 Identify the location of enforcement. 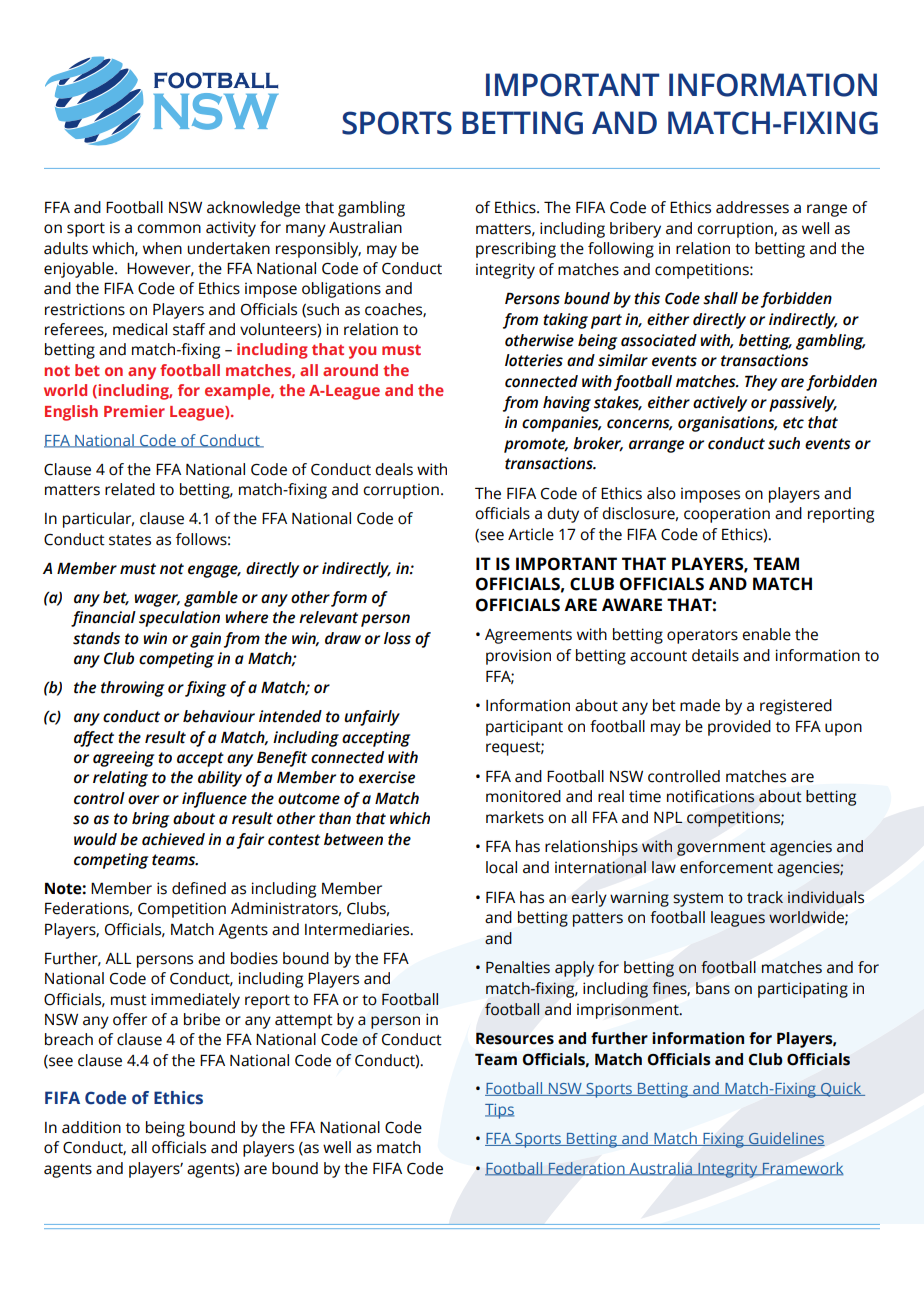
(726, 867).
